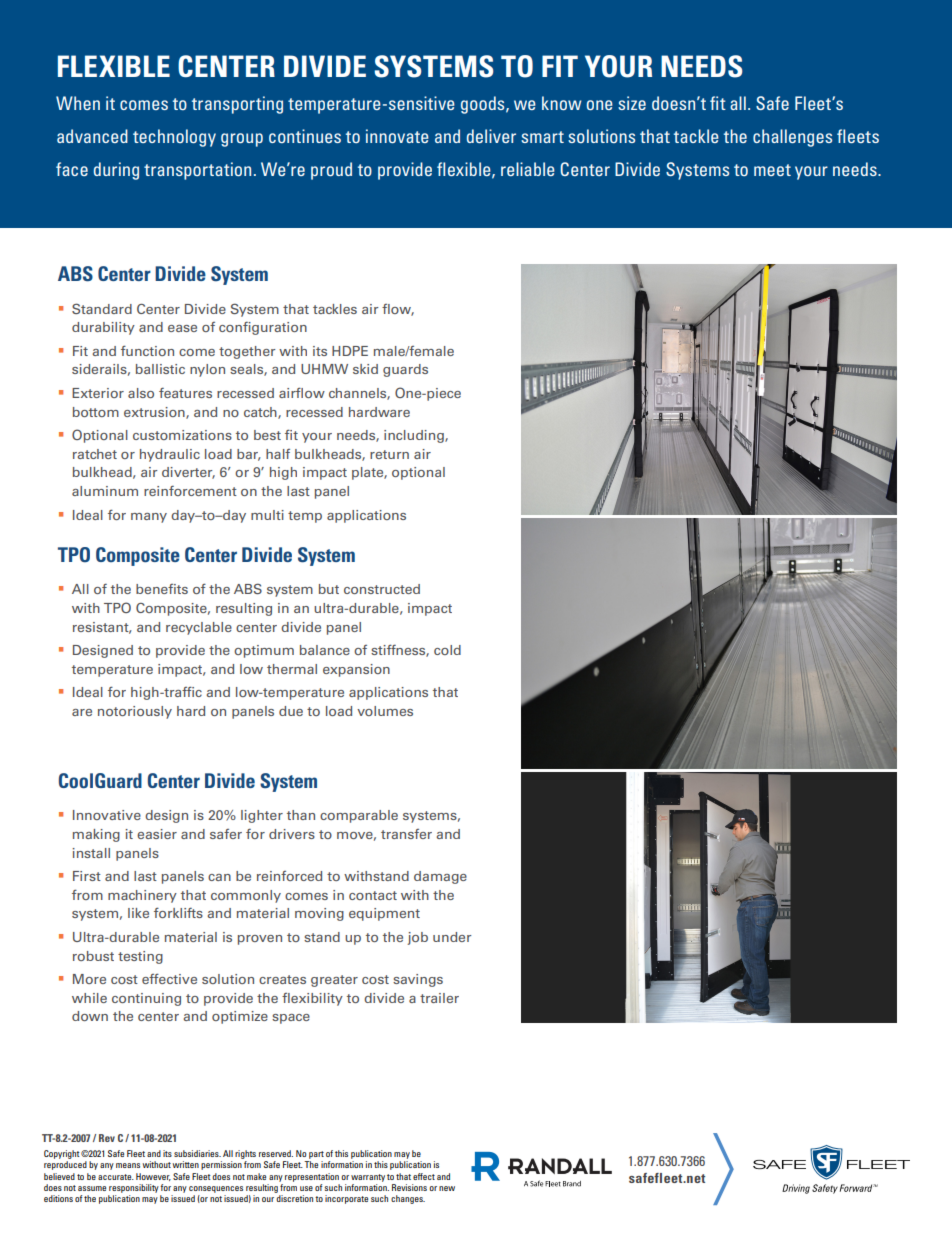  Describe the element at coordinates (440, 877) in the screenshot. I see `damage` at that location.
